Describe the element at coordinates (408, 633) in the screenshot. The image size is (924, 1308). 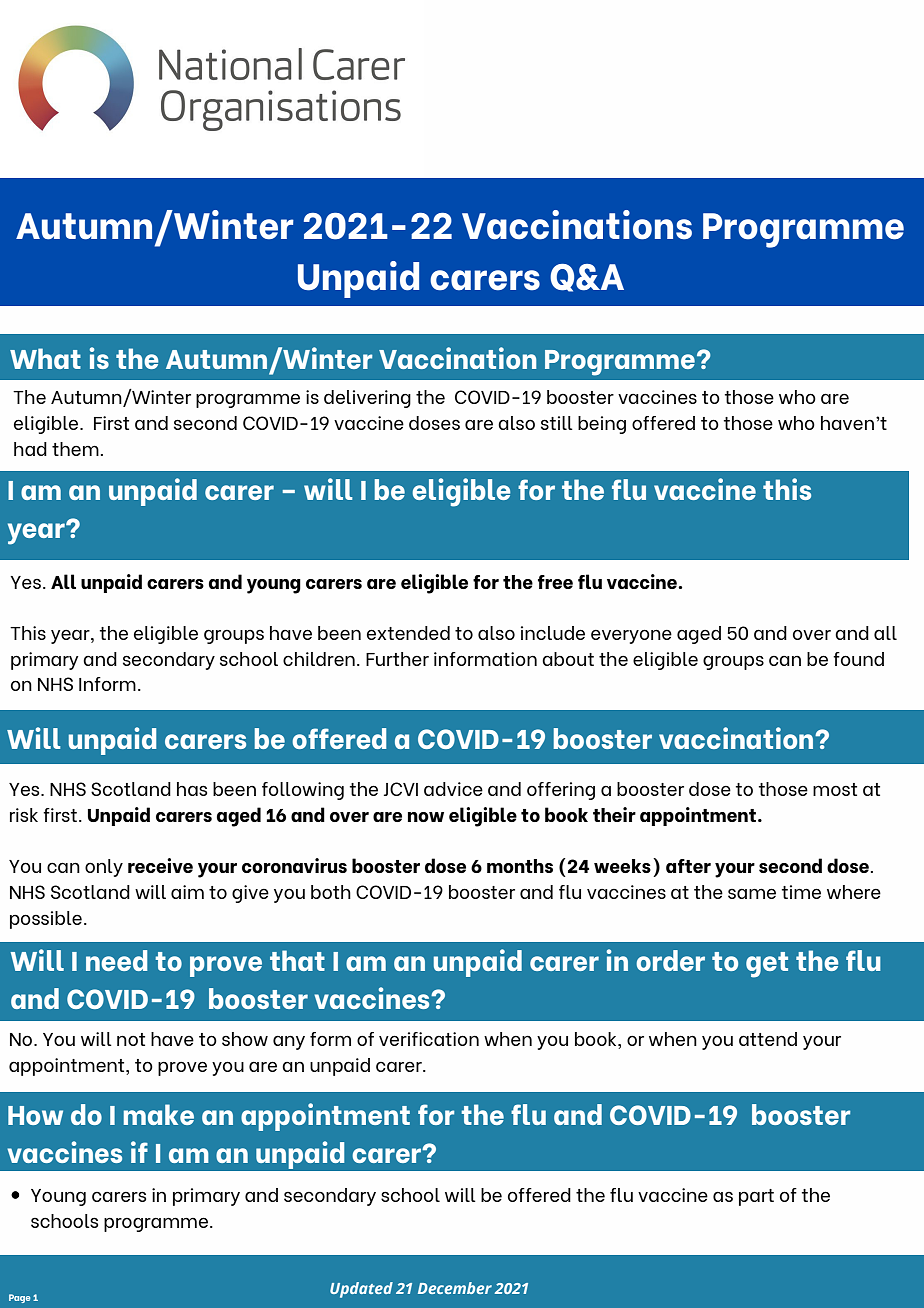
I see `extended` at that location.
